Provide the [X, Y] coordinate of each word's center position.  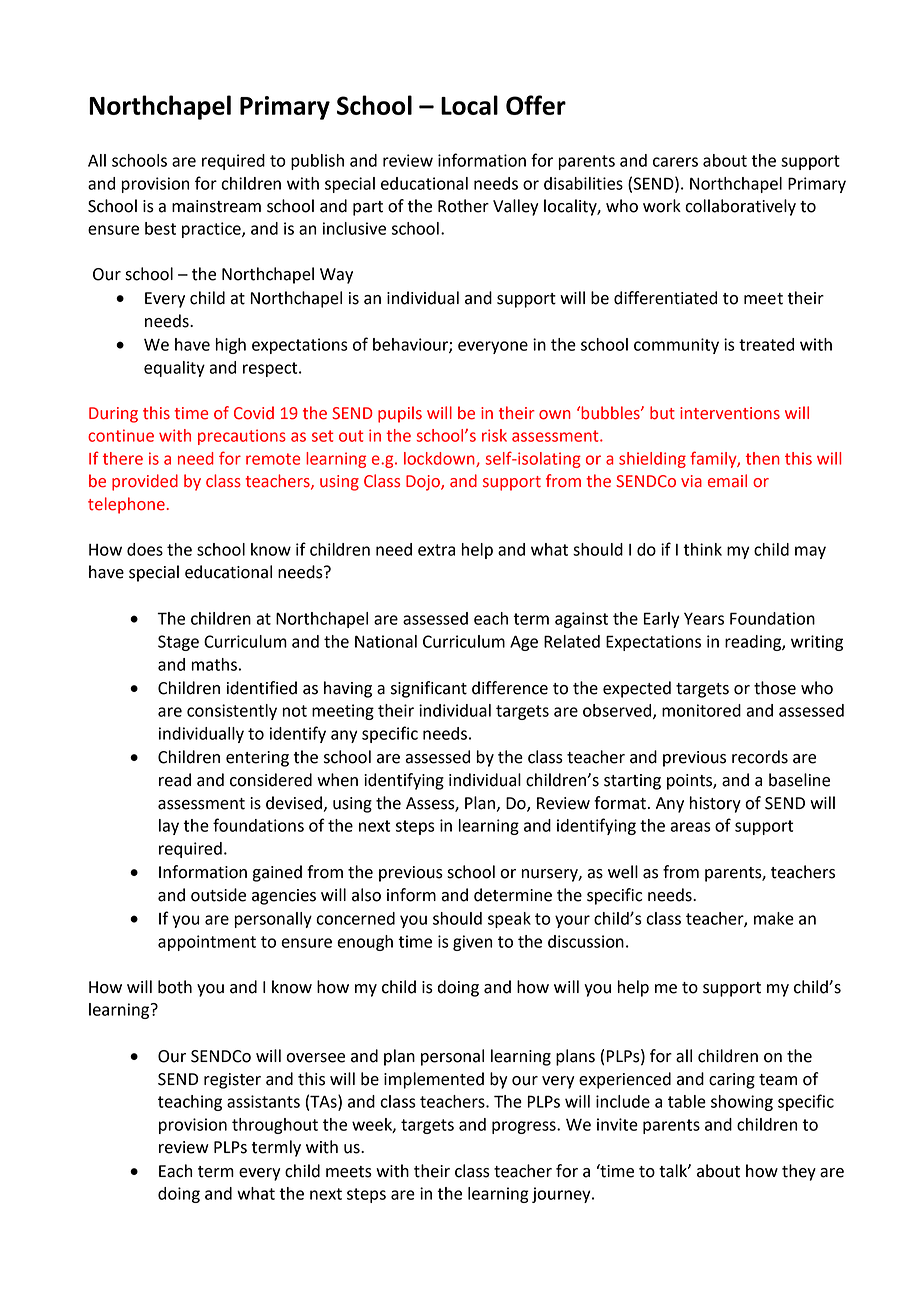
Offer [536, 105]
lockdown [440, 459]
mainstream [216, 206]
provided [145, 482]
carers [675, 162]
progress [525, 1127]
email [727, 481]
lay [169, 827]
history [715, 804]
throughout [275, 1126]
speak [509, 920]
